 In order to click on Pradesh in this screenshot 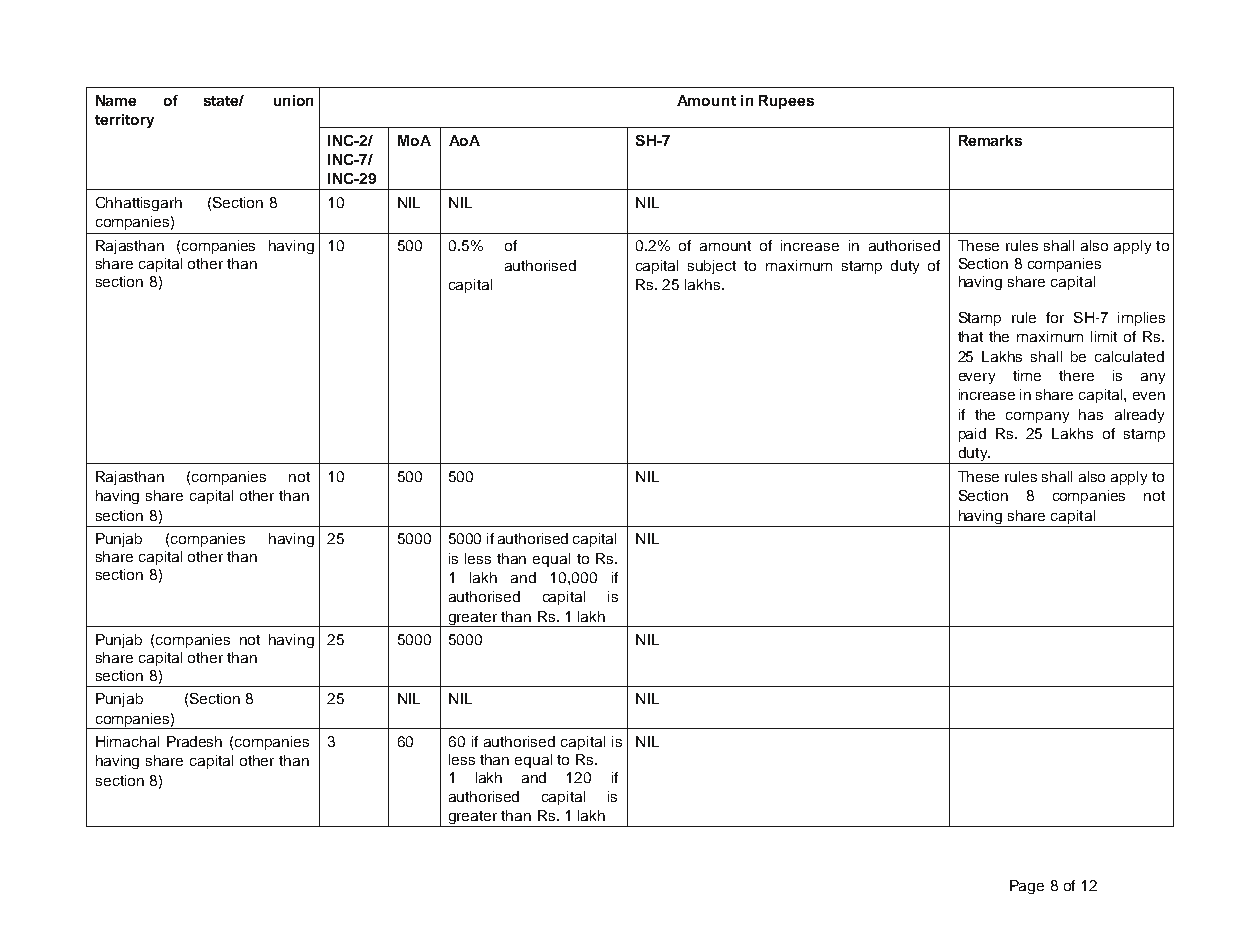, I will do `click(194, 741)`.
